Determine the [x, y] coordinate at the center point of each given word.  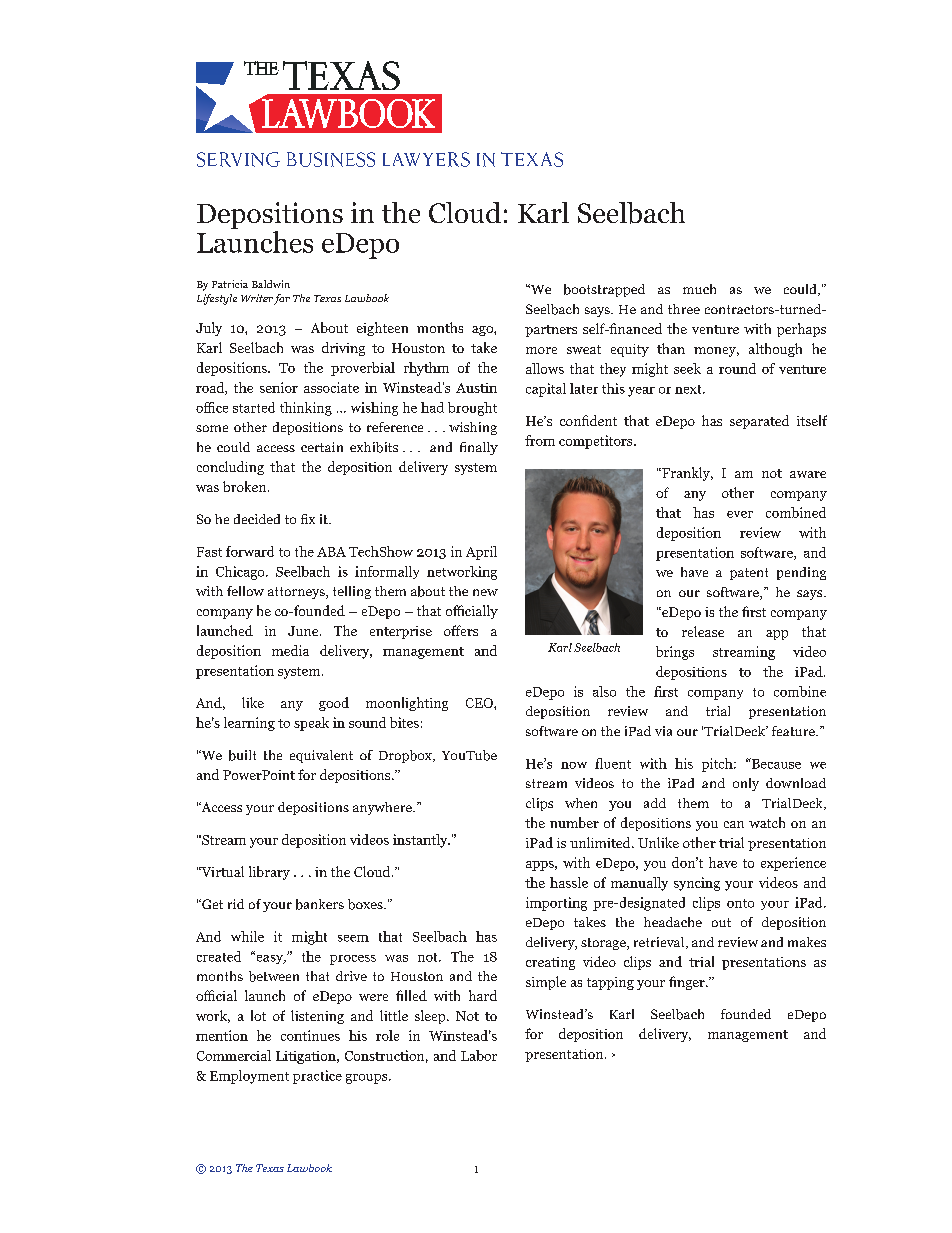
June [304, 631]
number [574, 822]
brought [472, 409]
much [699, 289]
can [734, 824]
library [269, 873]
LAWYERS [426, 159]
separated [759, 422]
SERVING [238, 159]
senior [279, 387]
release [703, 631]
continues [310, 1035]
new [485, 592]
